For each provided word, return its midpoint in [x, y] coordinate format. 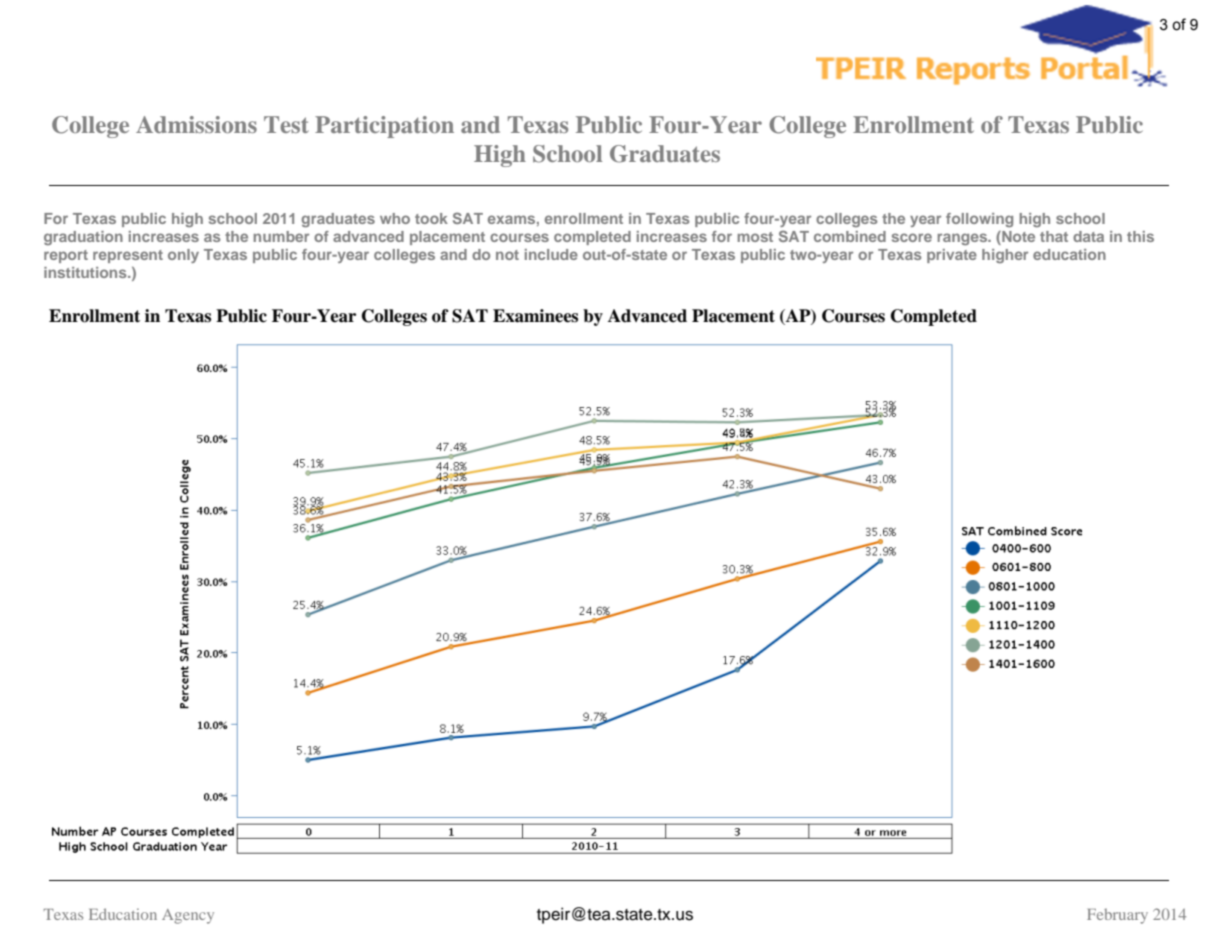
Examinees [535, 316]
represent [128, 256]
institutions [86, 272]
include [551, 254]
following [979, 220]
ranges [964, 239]
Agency [188, 916]
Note [1017, 238]
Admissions [196, 124]
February [1117, 916]
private [952, 256]
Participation [384, 127]
